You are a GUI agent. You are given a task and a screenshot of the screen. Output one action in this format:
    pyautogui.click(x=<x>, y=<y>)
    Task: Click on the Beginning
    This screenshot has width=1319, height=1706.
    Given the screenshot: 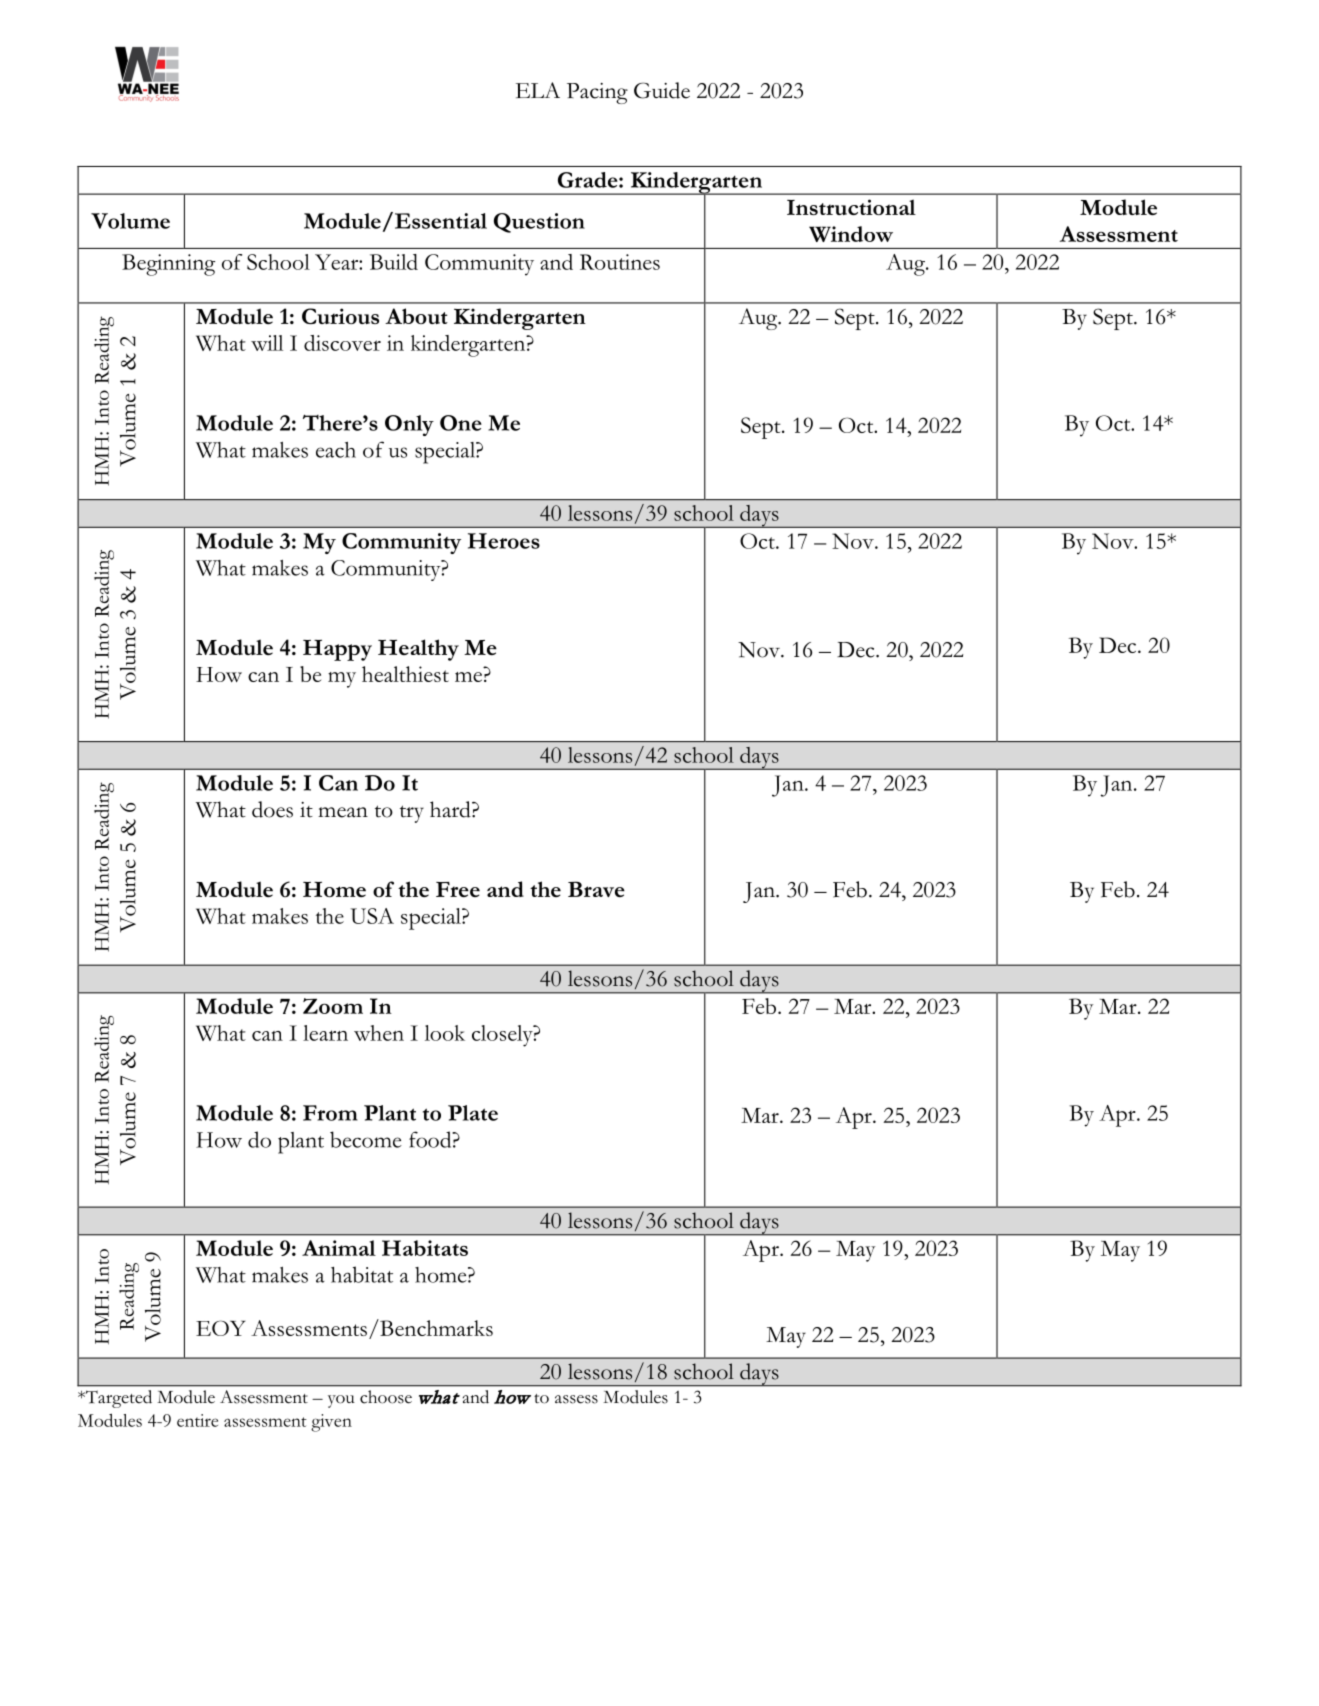 What is the action you would take?
    pyautogui.click(x=168, y=265)
